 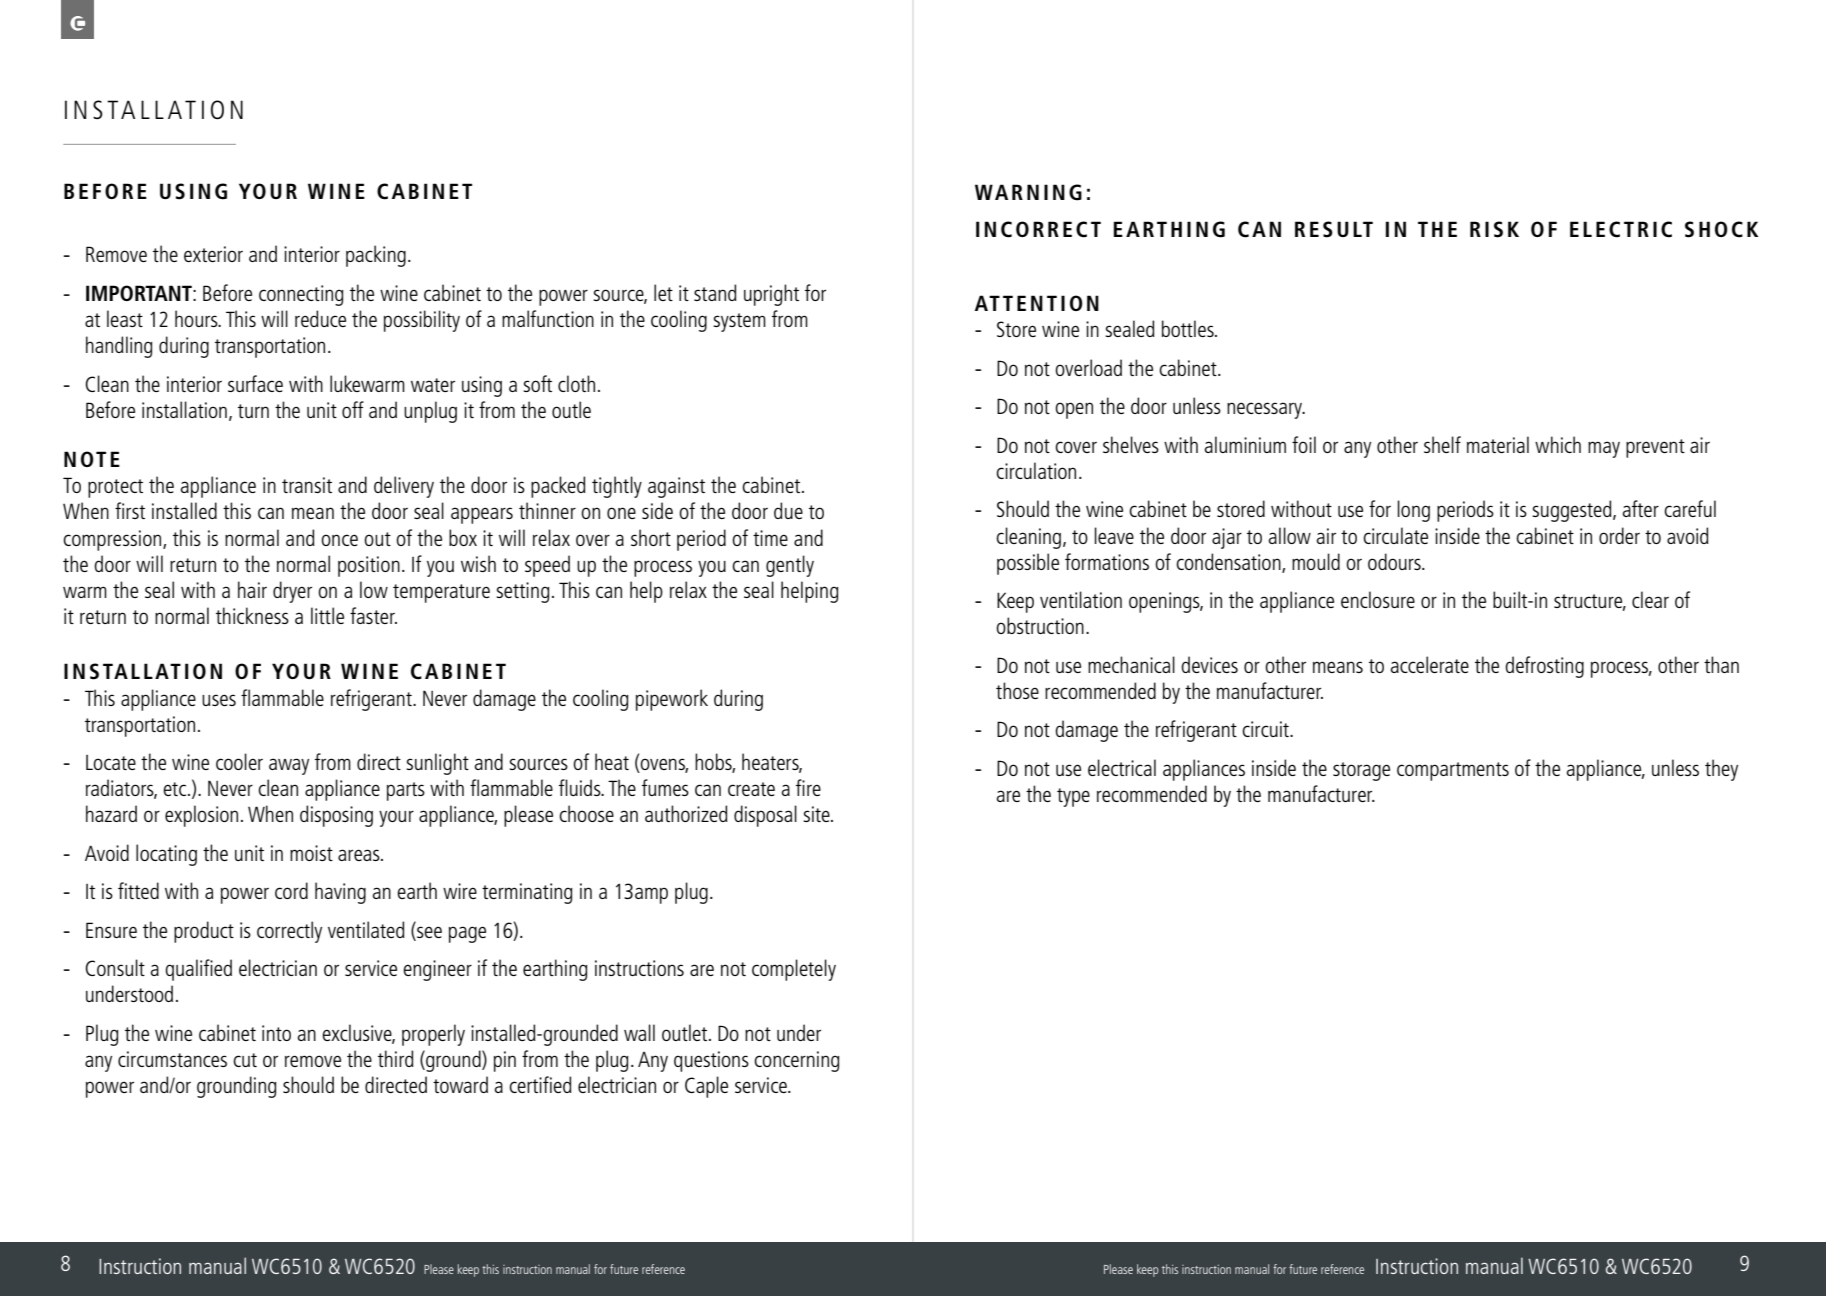 I want to click on circulation, so click(x=1036, y=470).
